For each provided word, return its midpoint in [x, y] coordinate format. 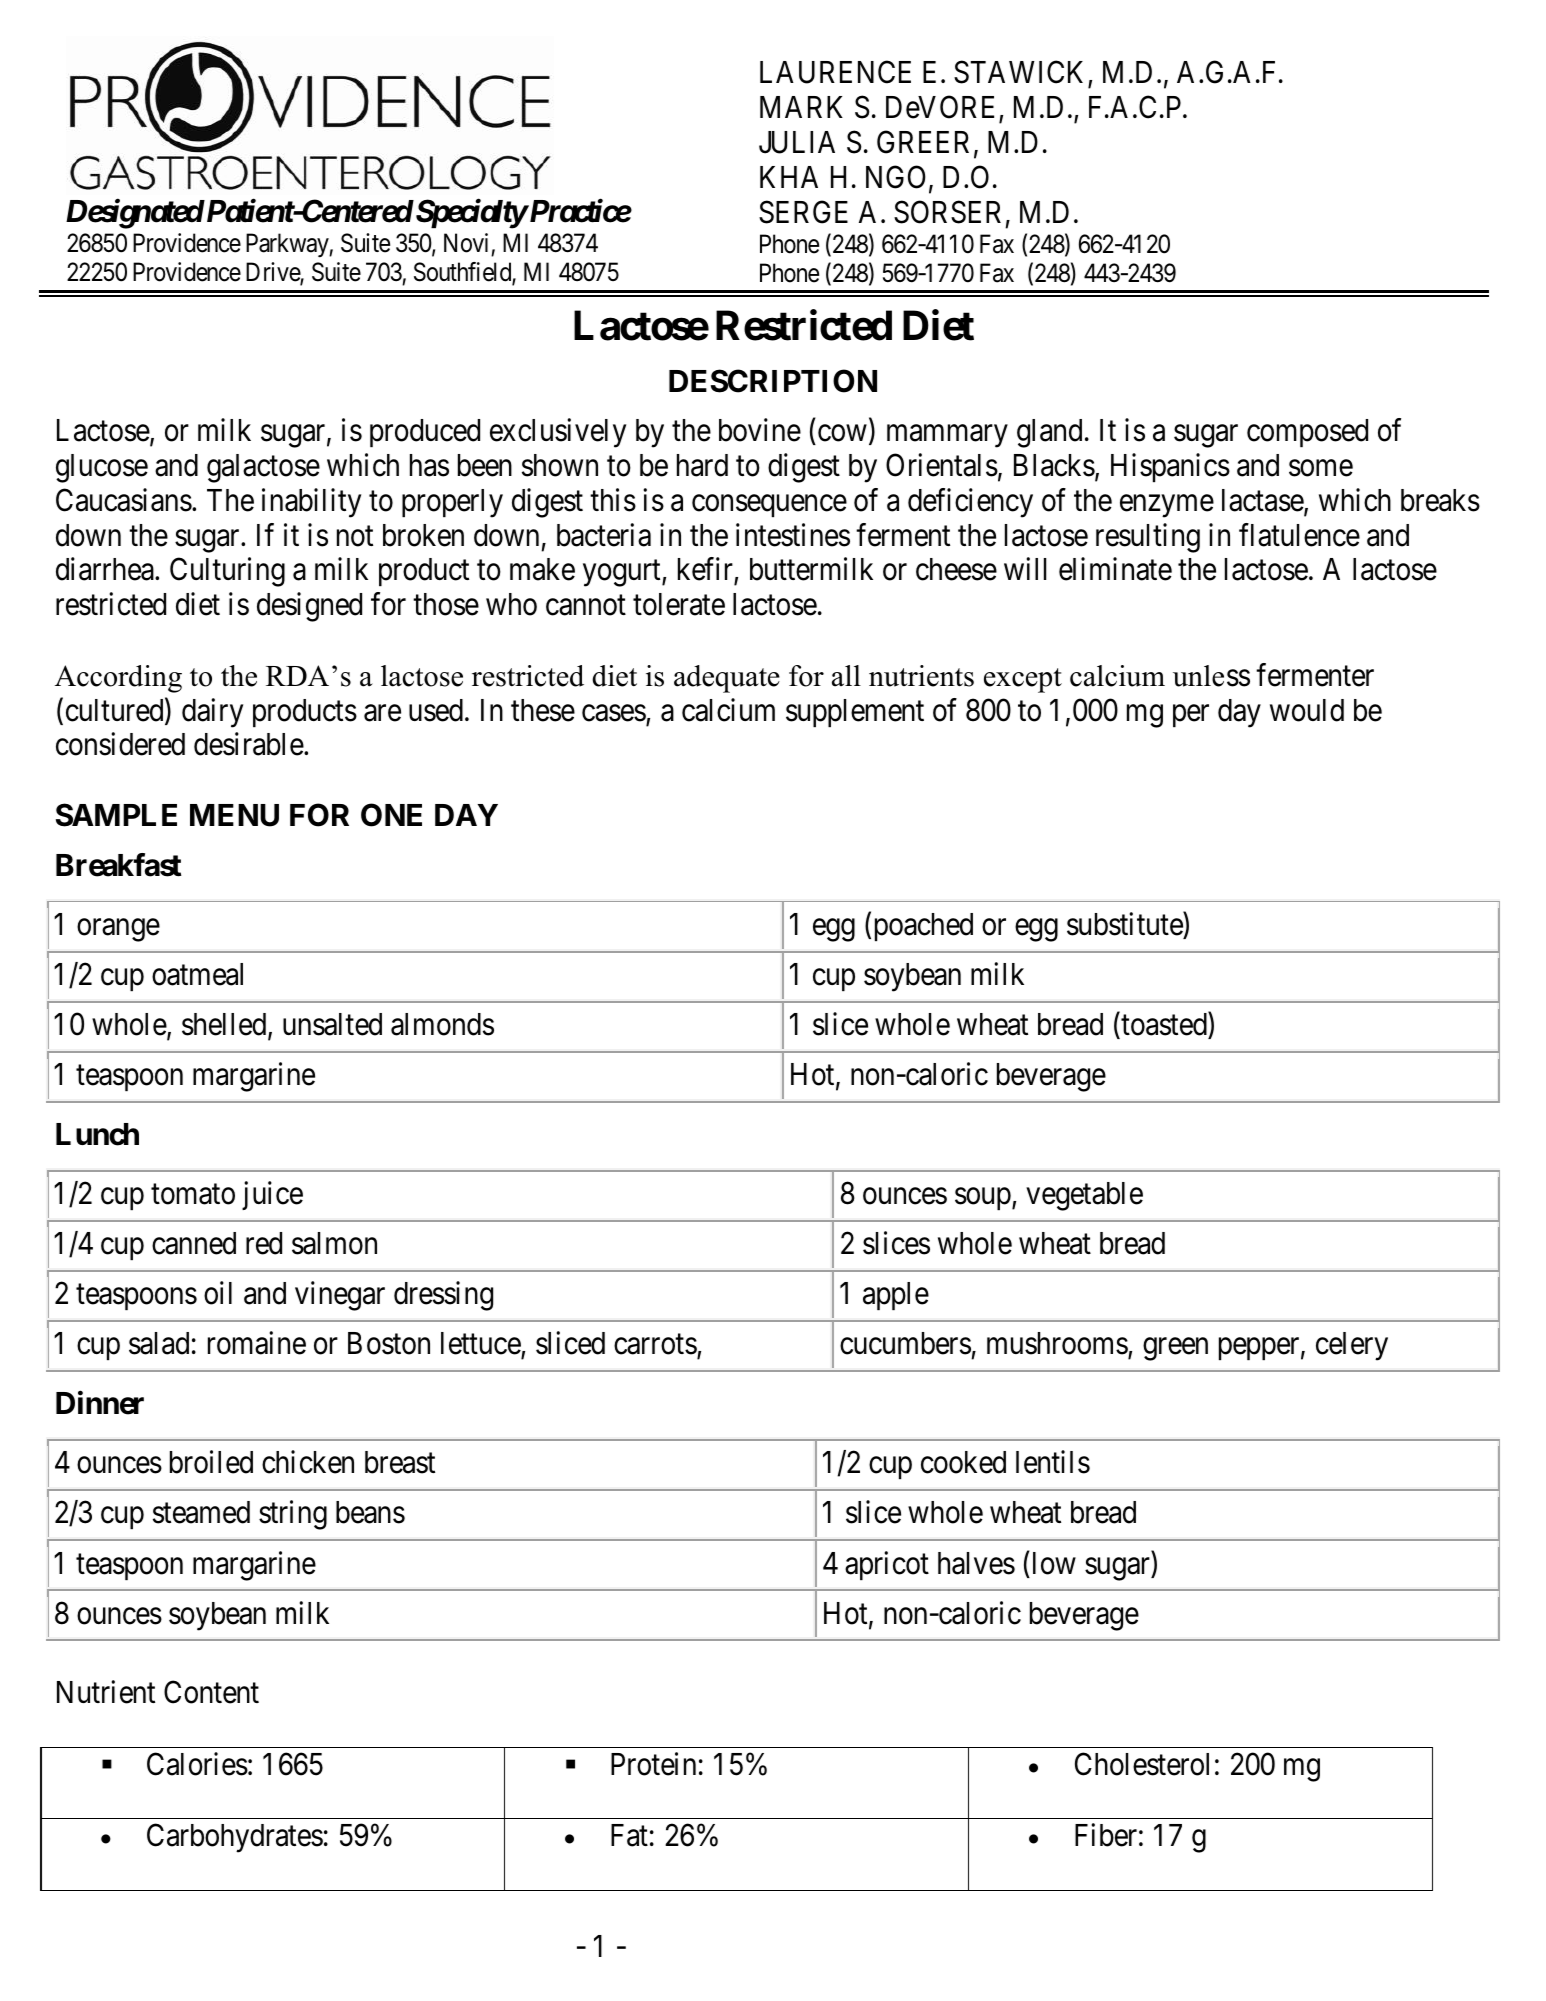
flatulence [1299, 535]
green [1175, 1349]
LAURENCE [835, 72]
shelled [225, 1026]
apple [896, 1296]
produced [425, 433]
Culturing [227, 572]
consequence [769, 506]
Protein [653, 1764]
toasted [1164, 1026]
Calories [197, 1764]
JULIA [797, 142]
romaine [257, 1343]
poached [924, 927]
